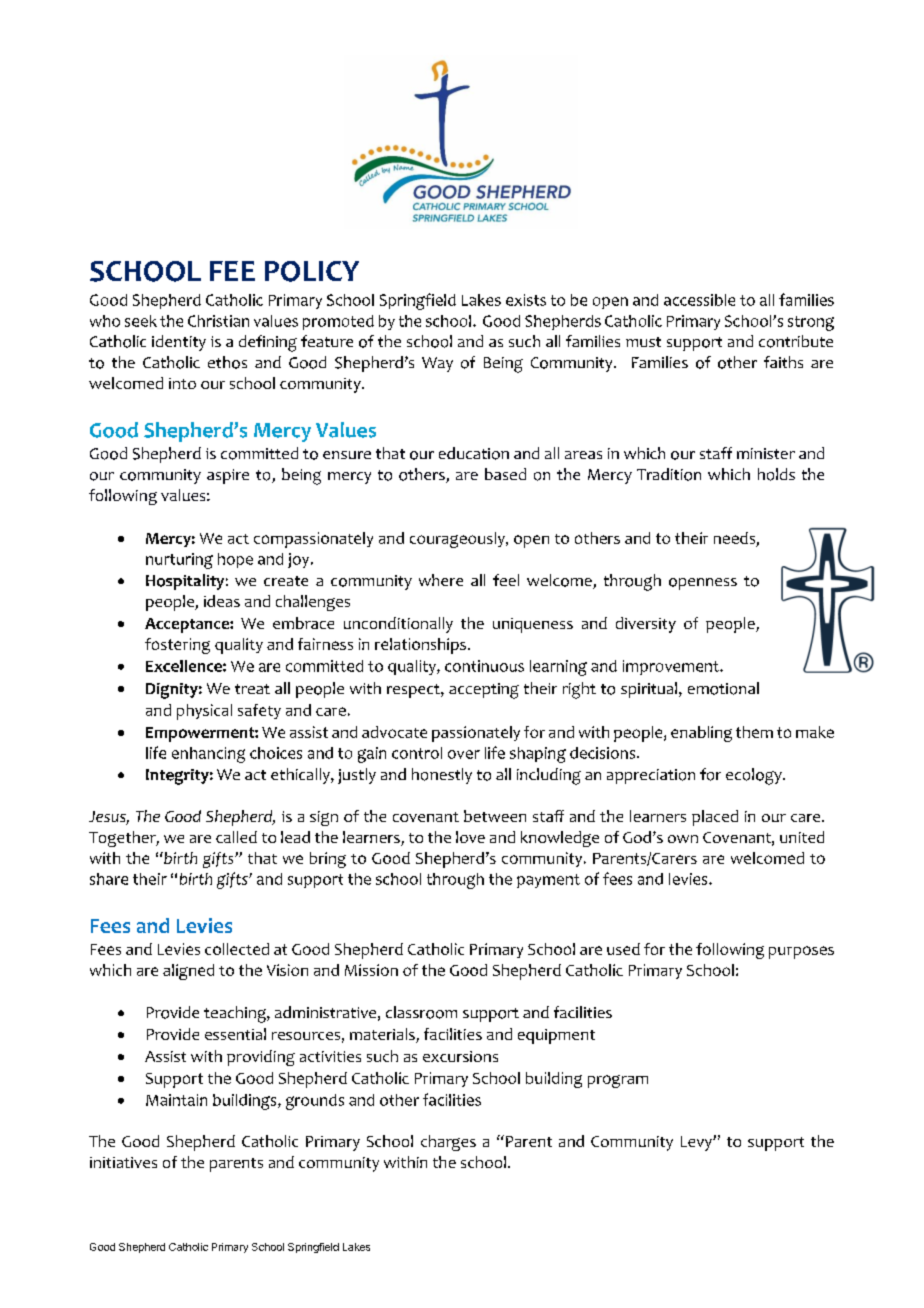  I want to click on Levy, so click(697, 1143).
